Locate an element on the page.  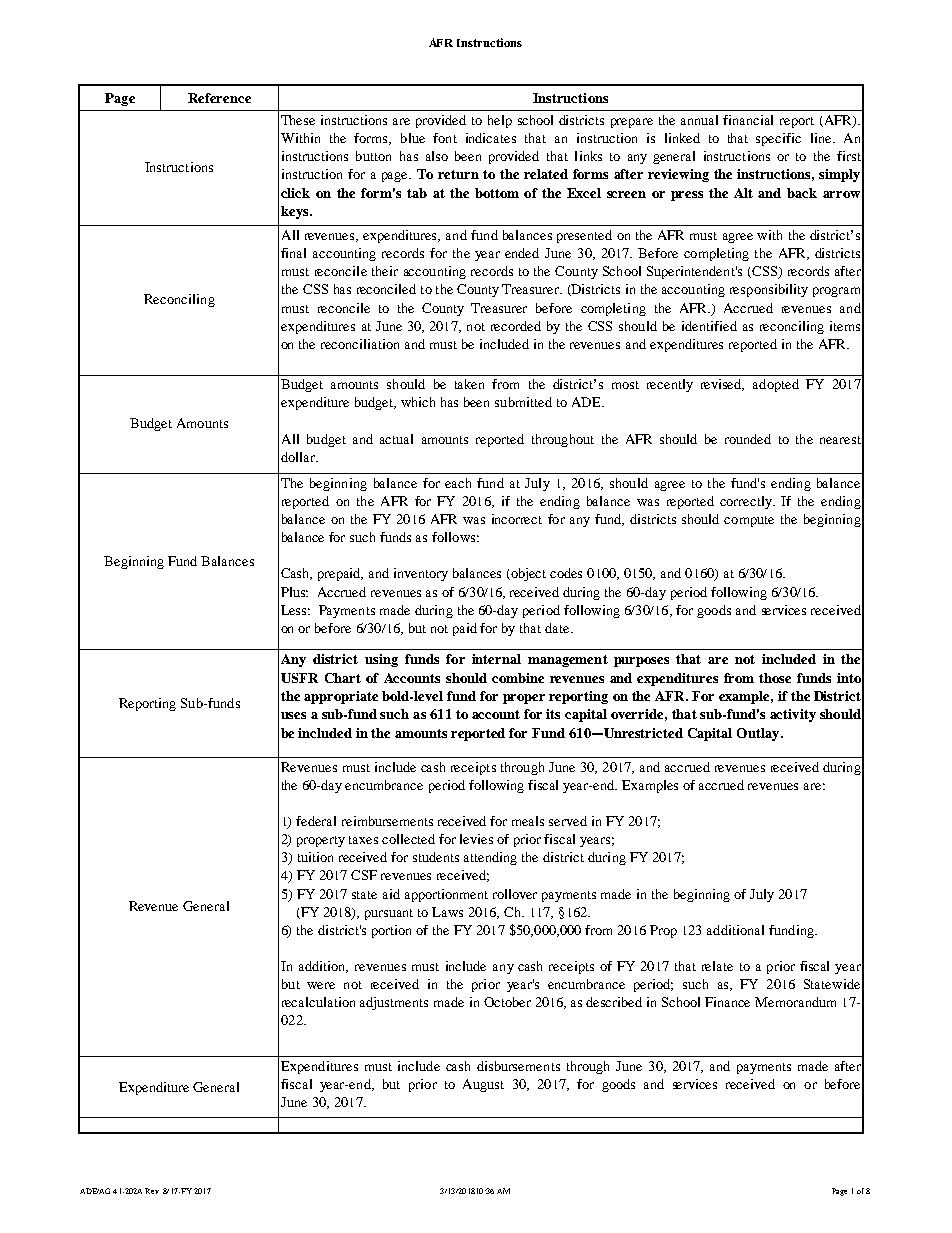
correctly is located at coordinates (747, 502).
